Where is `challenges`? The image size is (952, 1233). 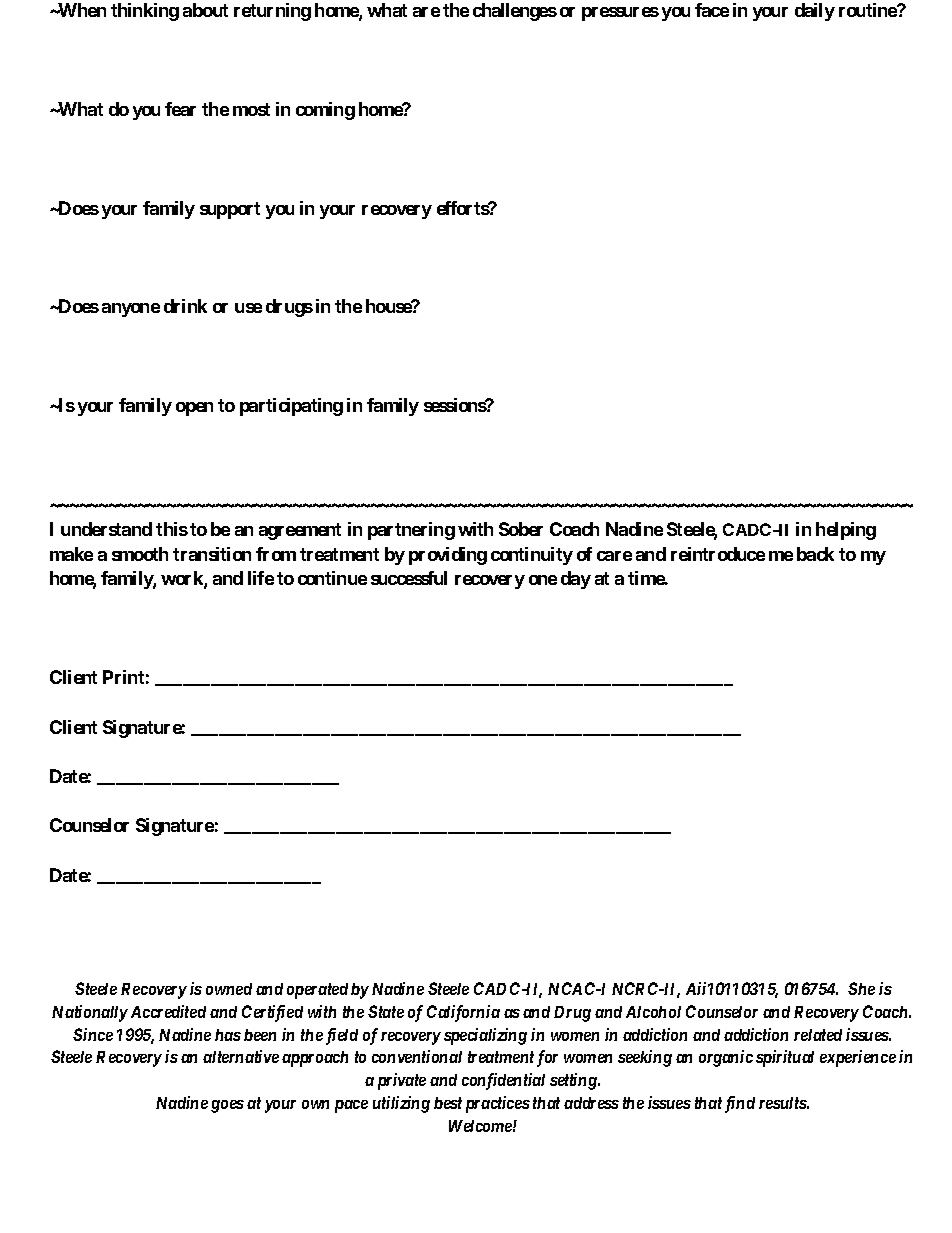
challenges is located at coordinates (515, 12).
